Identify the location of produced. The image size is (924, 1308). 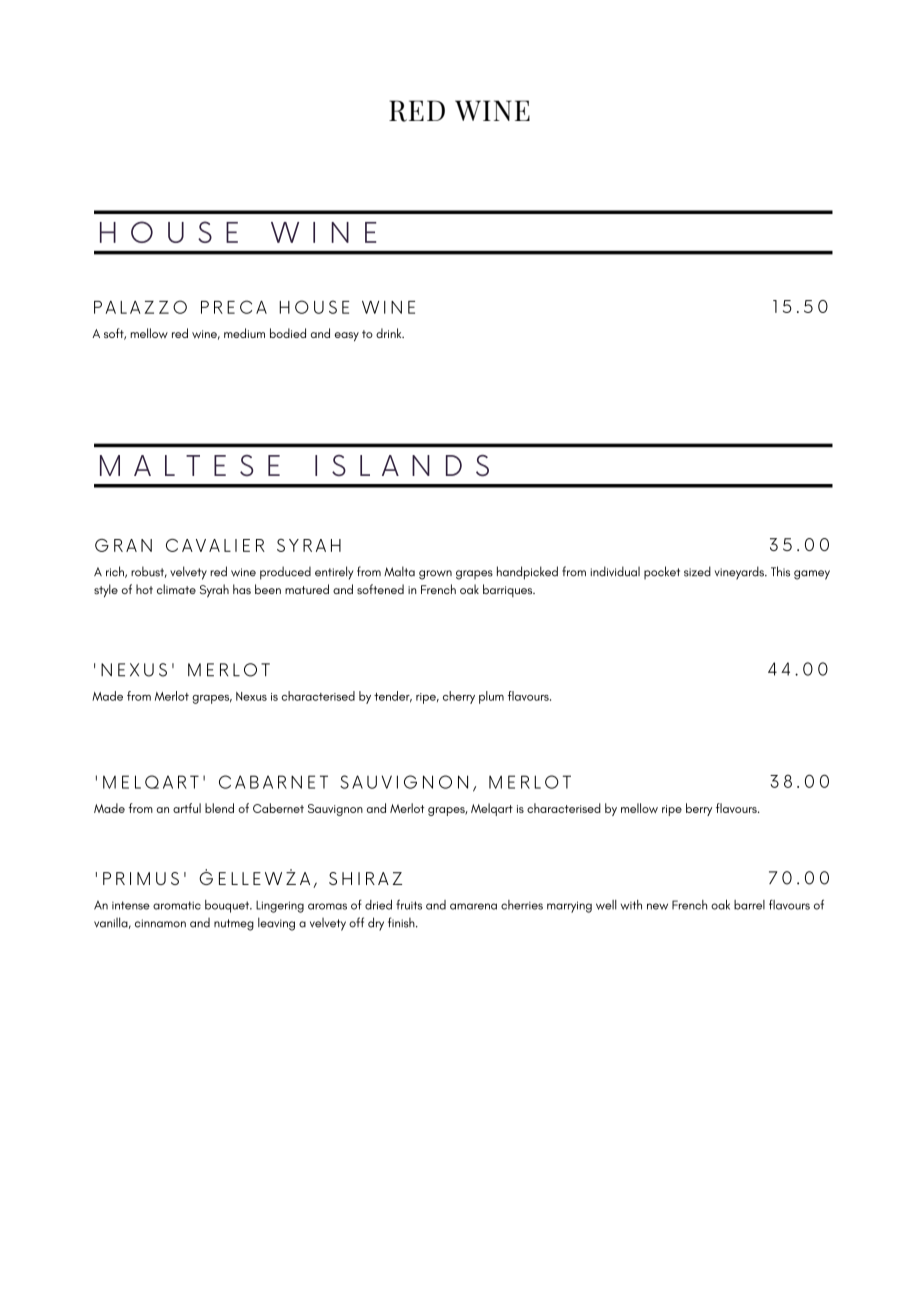
(285, 573).
